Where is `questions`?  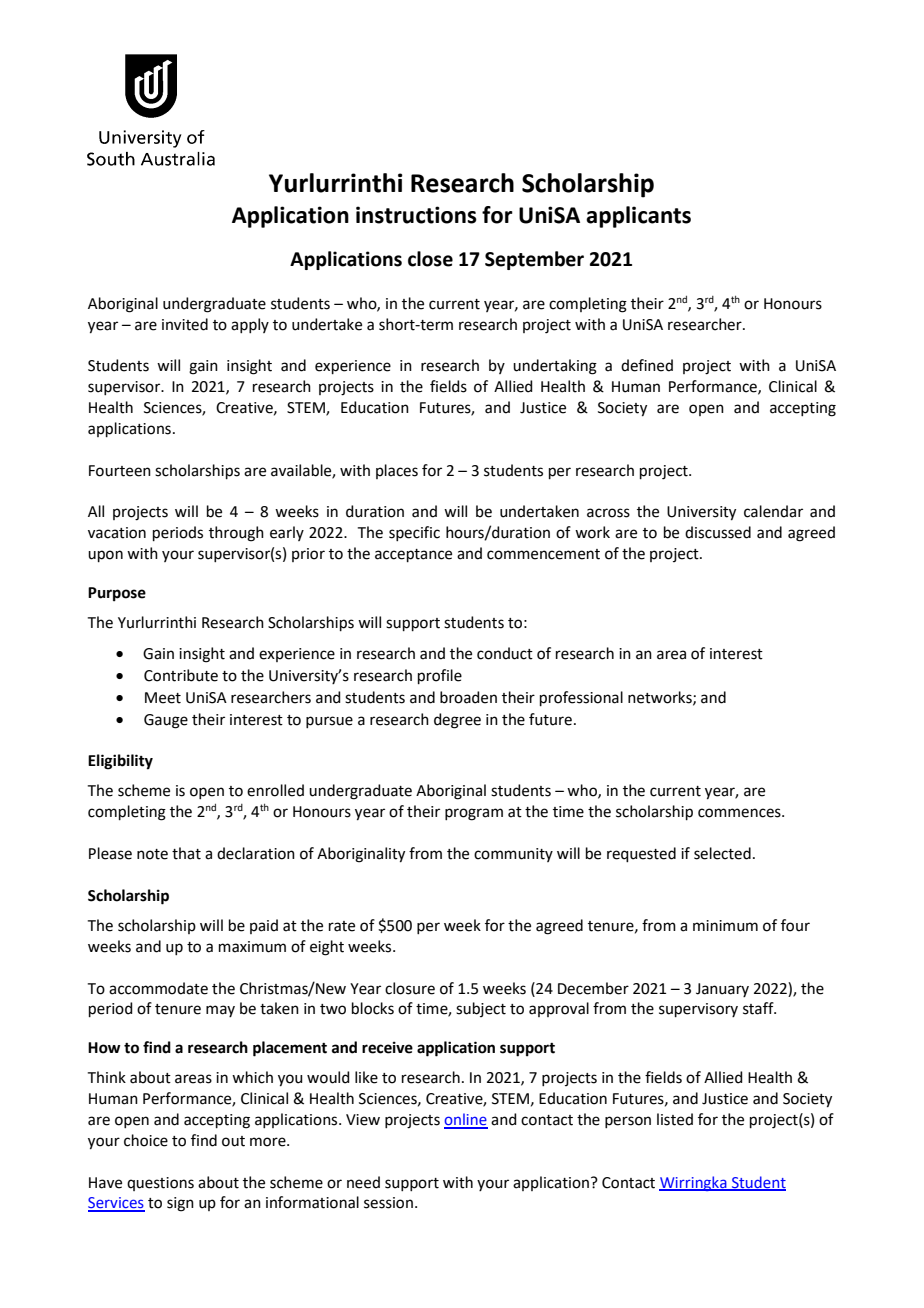 questions is located at coordinates (160, 1184).
